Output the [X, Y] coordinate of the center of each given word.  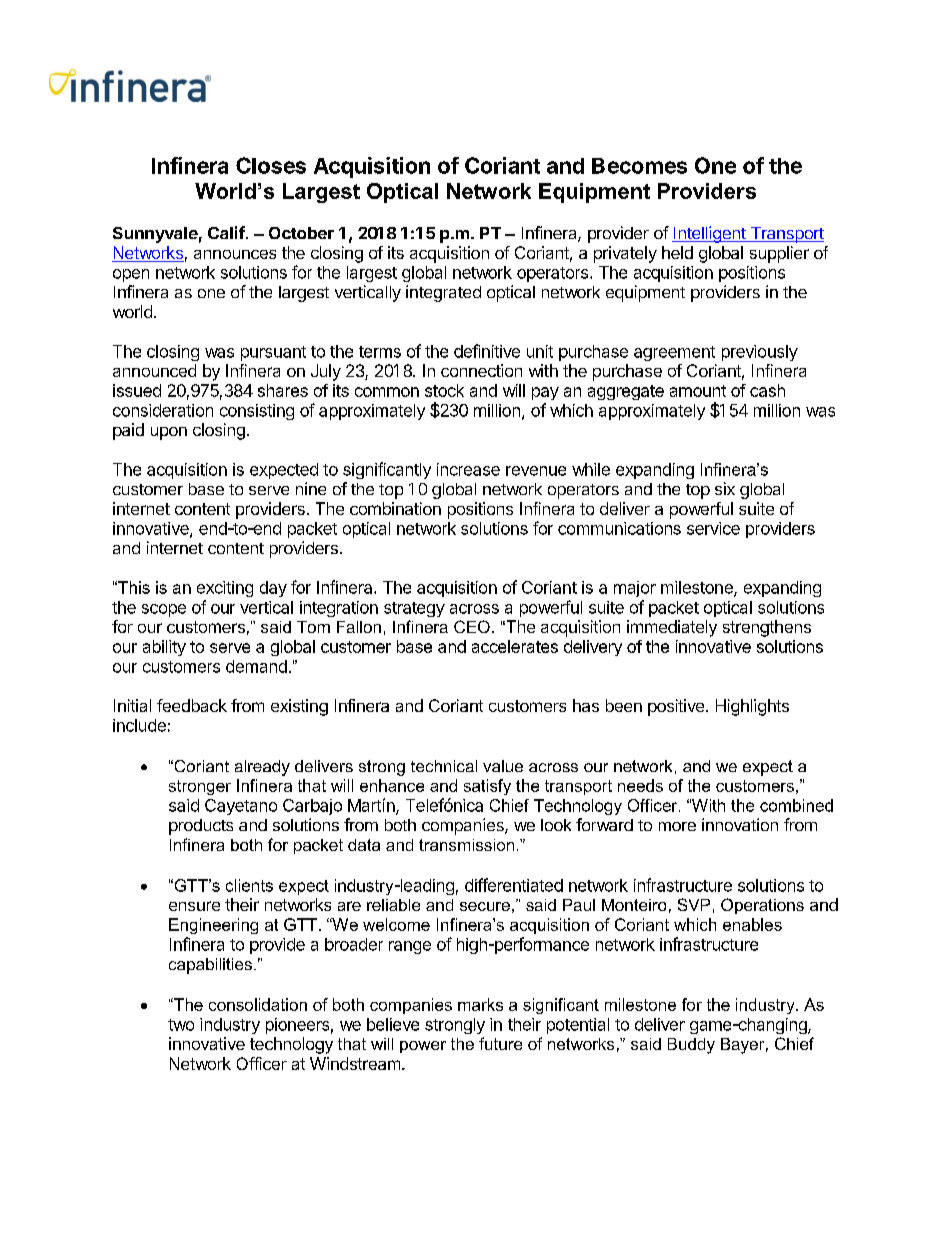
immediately [672, 628]
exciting [225, 589]
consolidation [258, 1004]
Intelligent [710, 234]
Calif [226, 232]
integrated [443, 293]
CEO [472, 626]
